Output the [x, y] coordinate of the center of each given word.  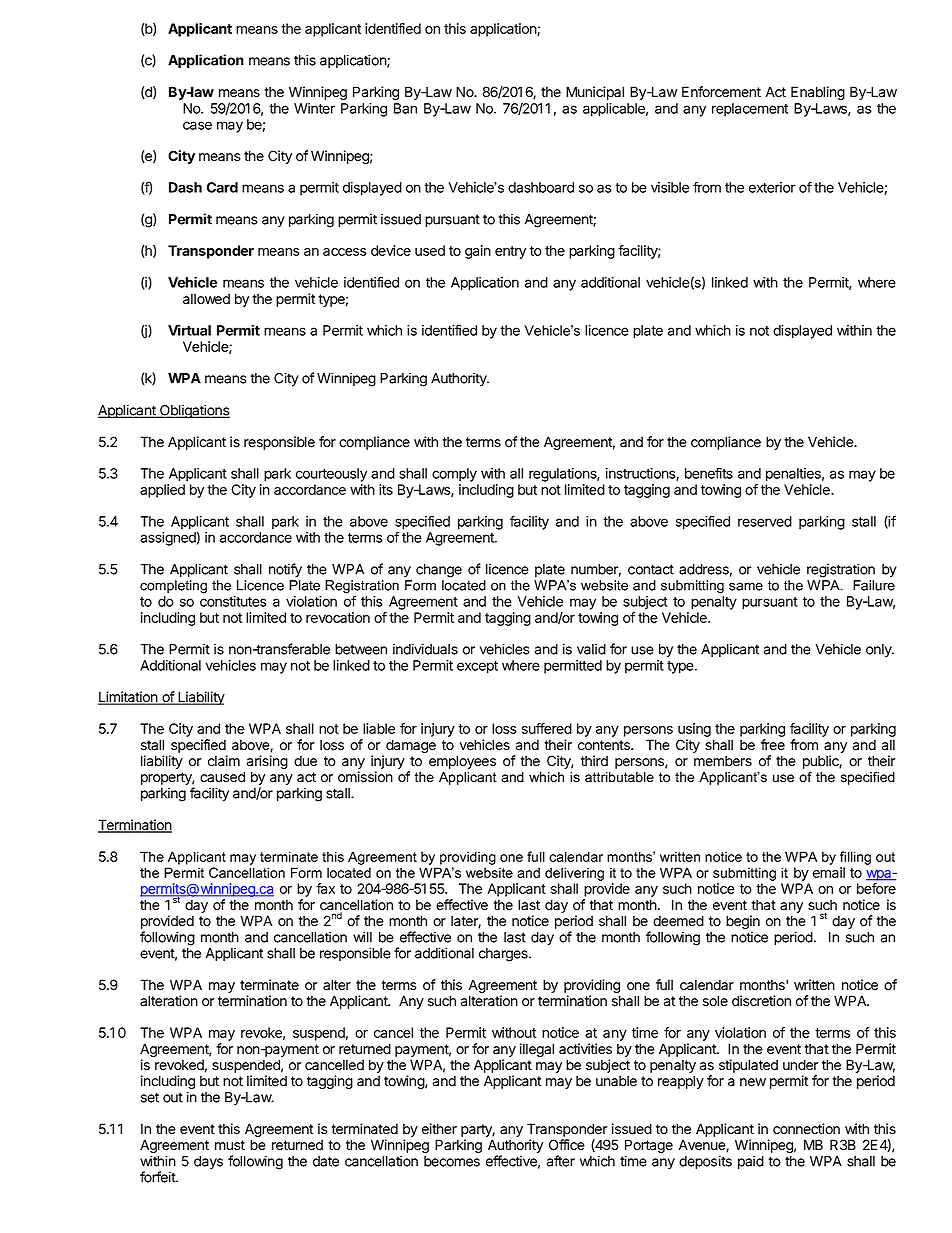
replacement [750, 110]
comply [454, 475]
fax [325, 888]
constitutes [233, 601]
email [829, 872]
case [197, 125]
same [746, 586]
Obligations [194, 411]
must [230, 1145]
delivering [574, 874]
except [477, 667]
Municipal [595, 93]
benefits [709, 473]
